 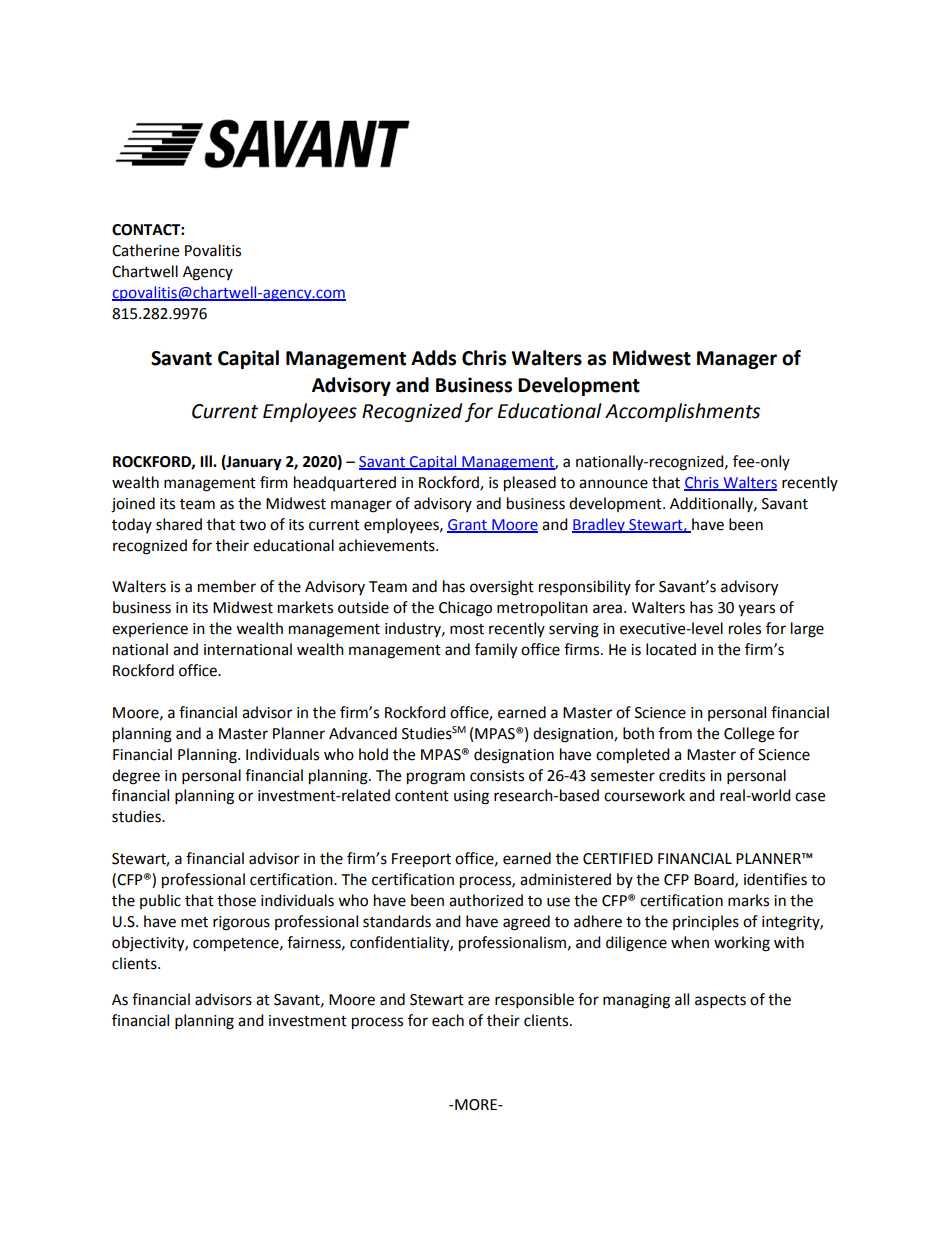 What do you see at coordinates (468, 525) in the image?
I see `Grant` at bounding box center [468, 525].
